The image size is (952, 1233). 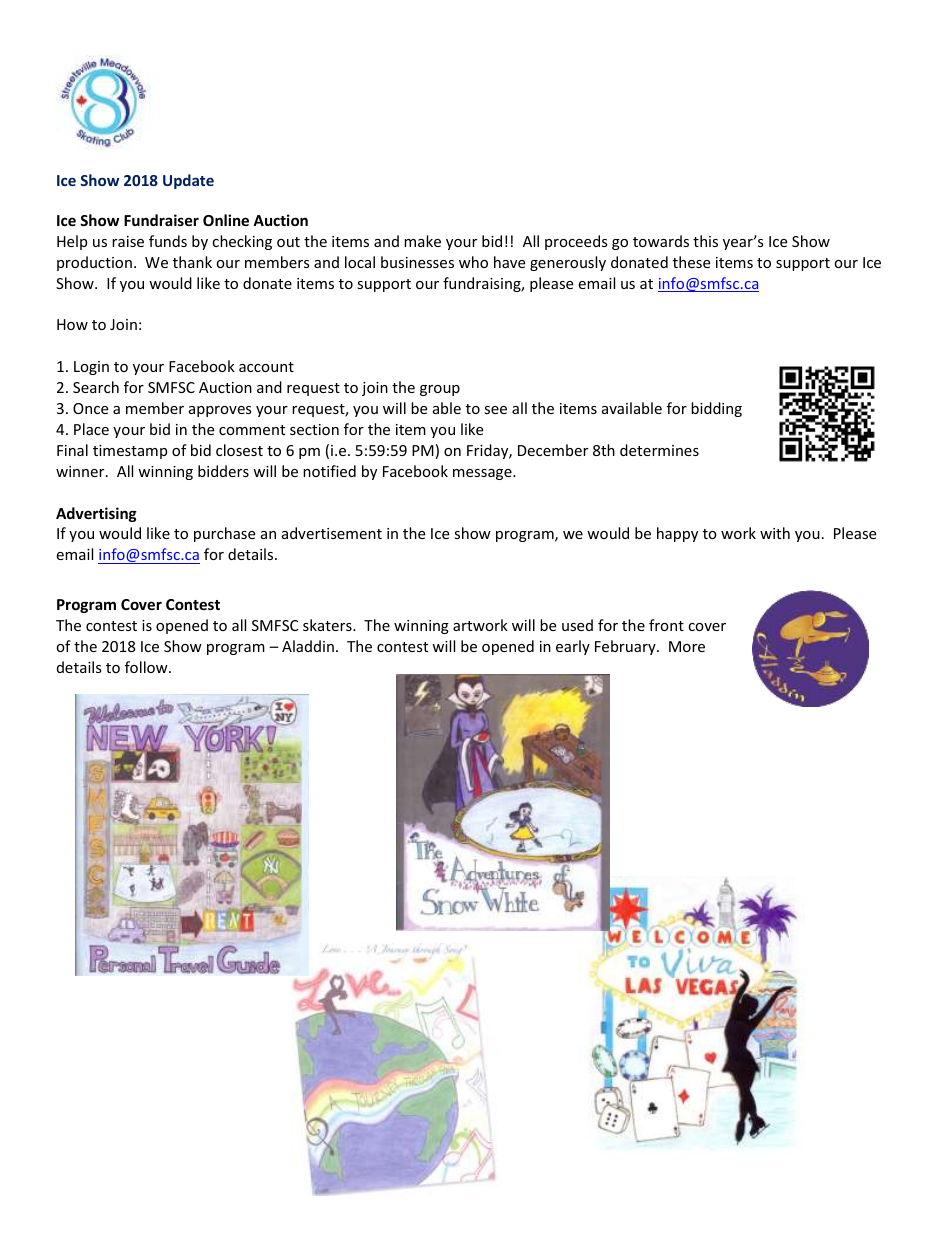 What do you see at coordinates (308, 646) in the screenshot?
I see `Aladdin` at bounding box center [308, 646].
